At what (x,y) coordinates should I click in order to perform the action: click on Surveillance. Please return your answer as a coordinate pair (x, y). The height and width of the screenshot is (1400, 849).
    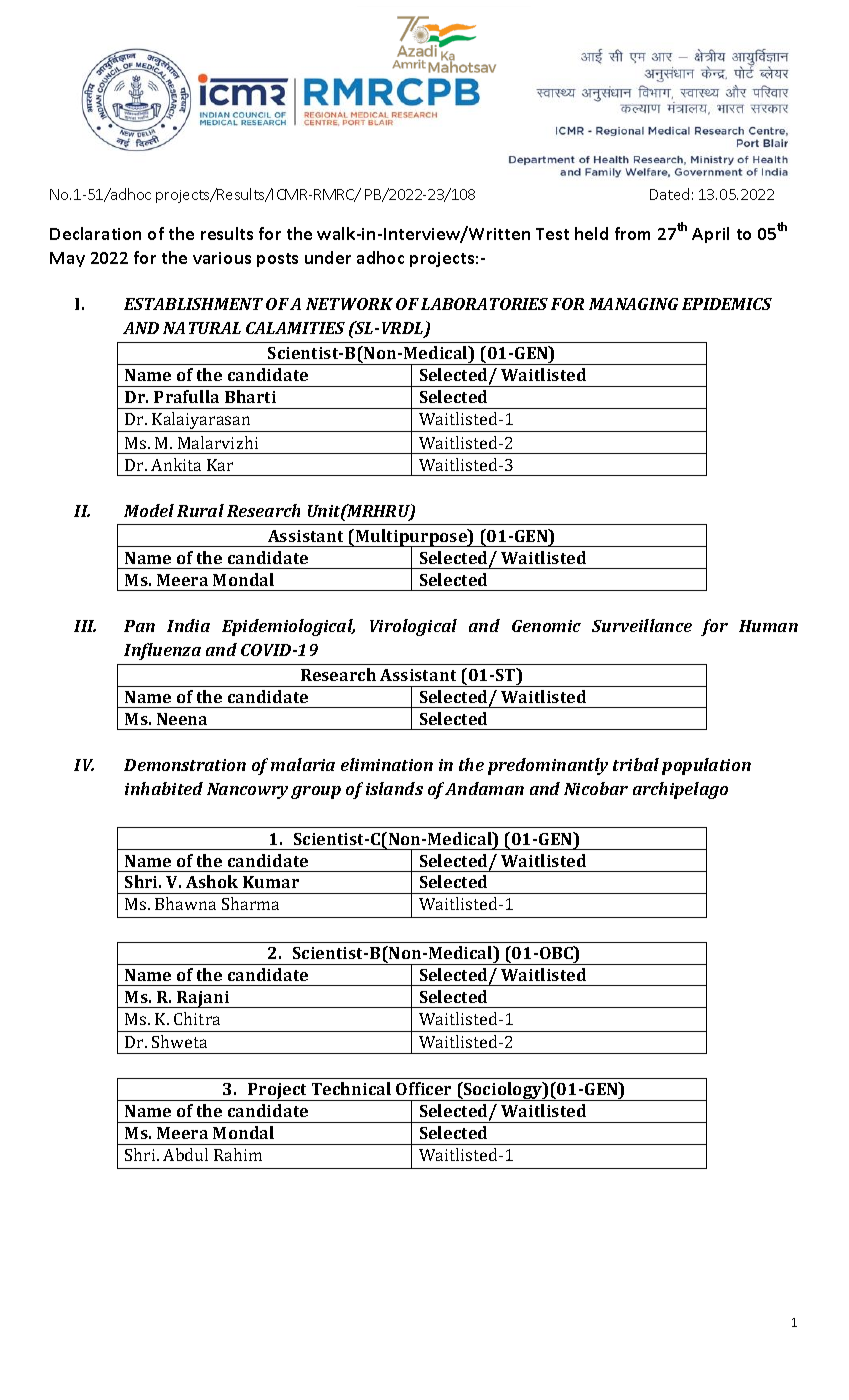
    Looking at the image, I should click on (642, 625).
